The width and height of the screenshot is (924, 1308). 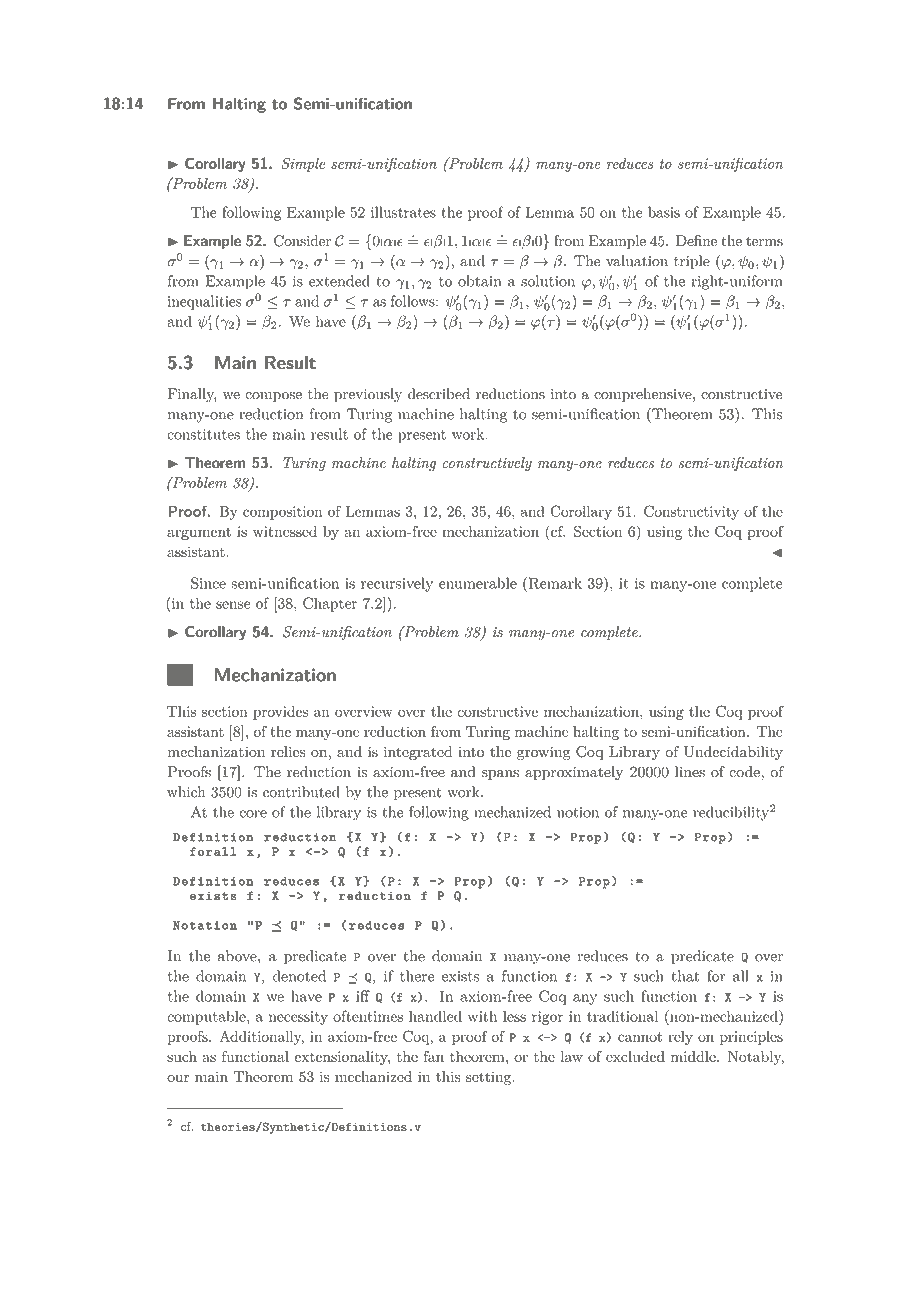 What do you see at coordinates (207, 1017) in the screenshot?
I see `computable` at bounding box center [207, 1017].
